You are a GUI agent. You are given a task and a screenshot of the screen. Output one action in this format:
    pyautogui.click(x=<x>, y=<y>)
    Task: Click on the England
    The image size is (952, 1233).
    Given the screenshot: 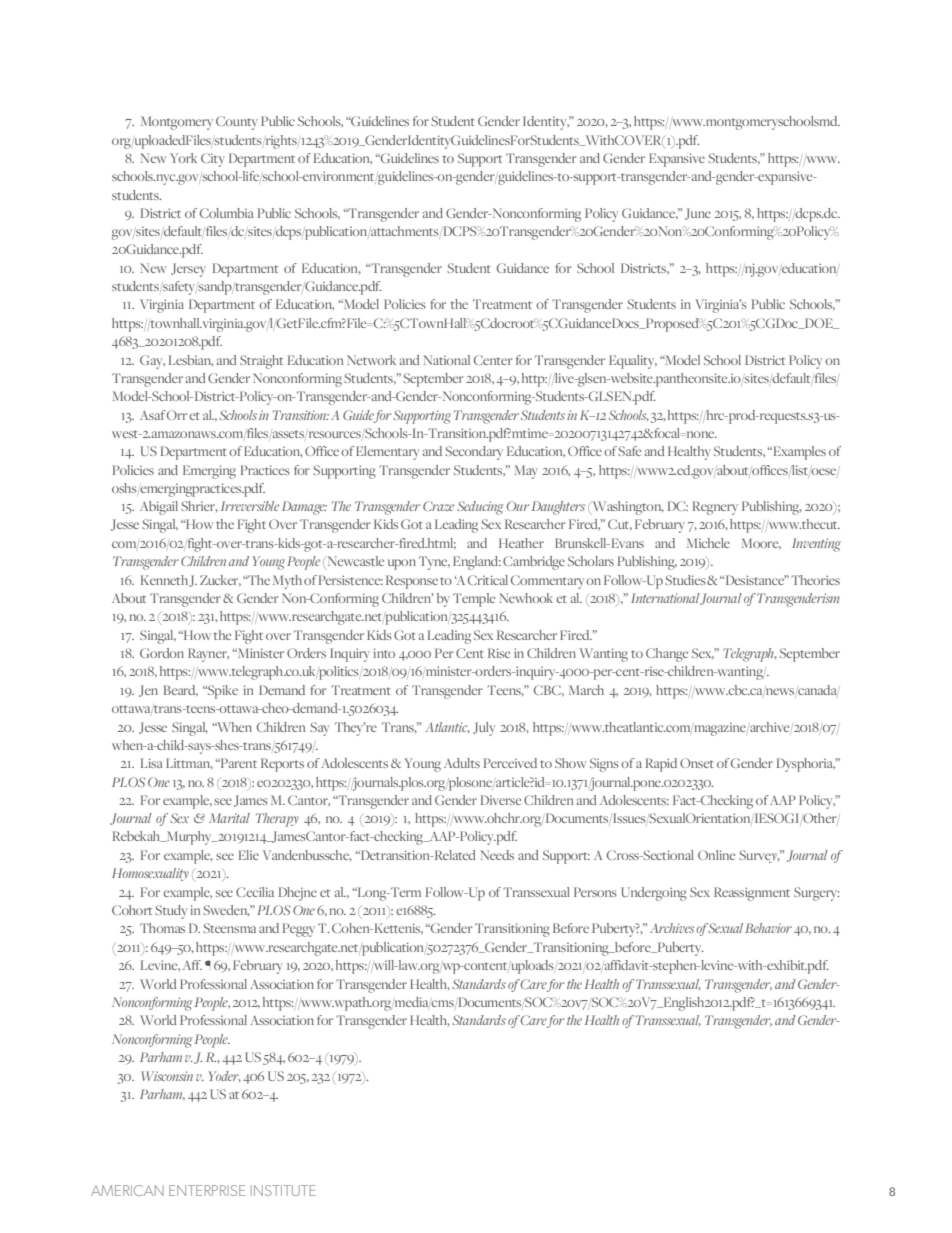 What is the action you would take?
    pyautogui.click(x=477, y=563)
